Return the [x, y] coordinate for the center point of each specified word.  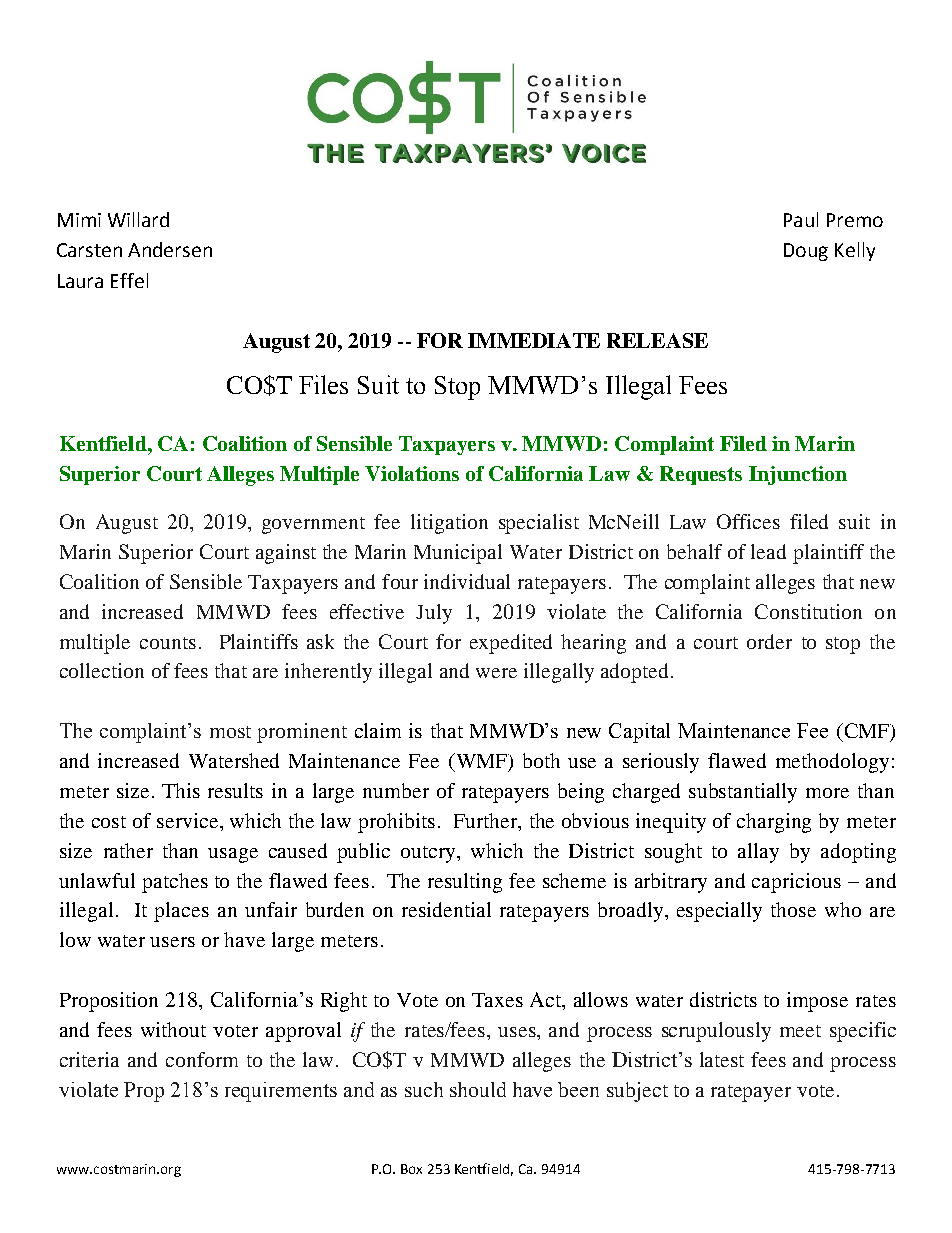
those [793, 909]
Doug [806, 252]
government [313, 525]
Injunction [798, 475]
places [181, 912]
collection [102, 670]
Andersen [170, 249]
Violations [412, 473]
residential [446, 909]
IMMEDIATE [534, 340]
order [769, 641]
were [496, 673]
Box [411, 1169]
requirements [281, 1092]
